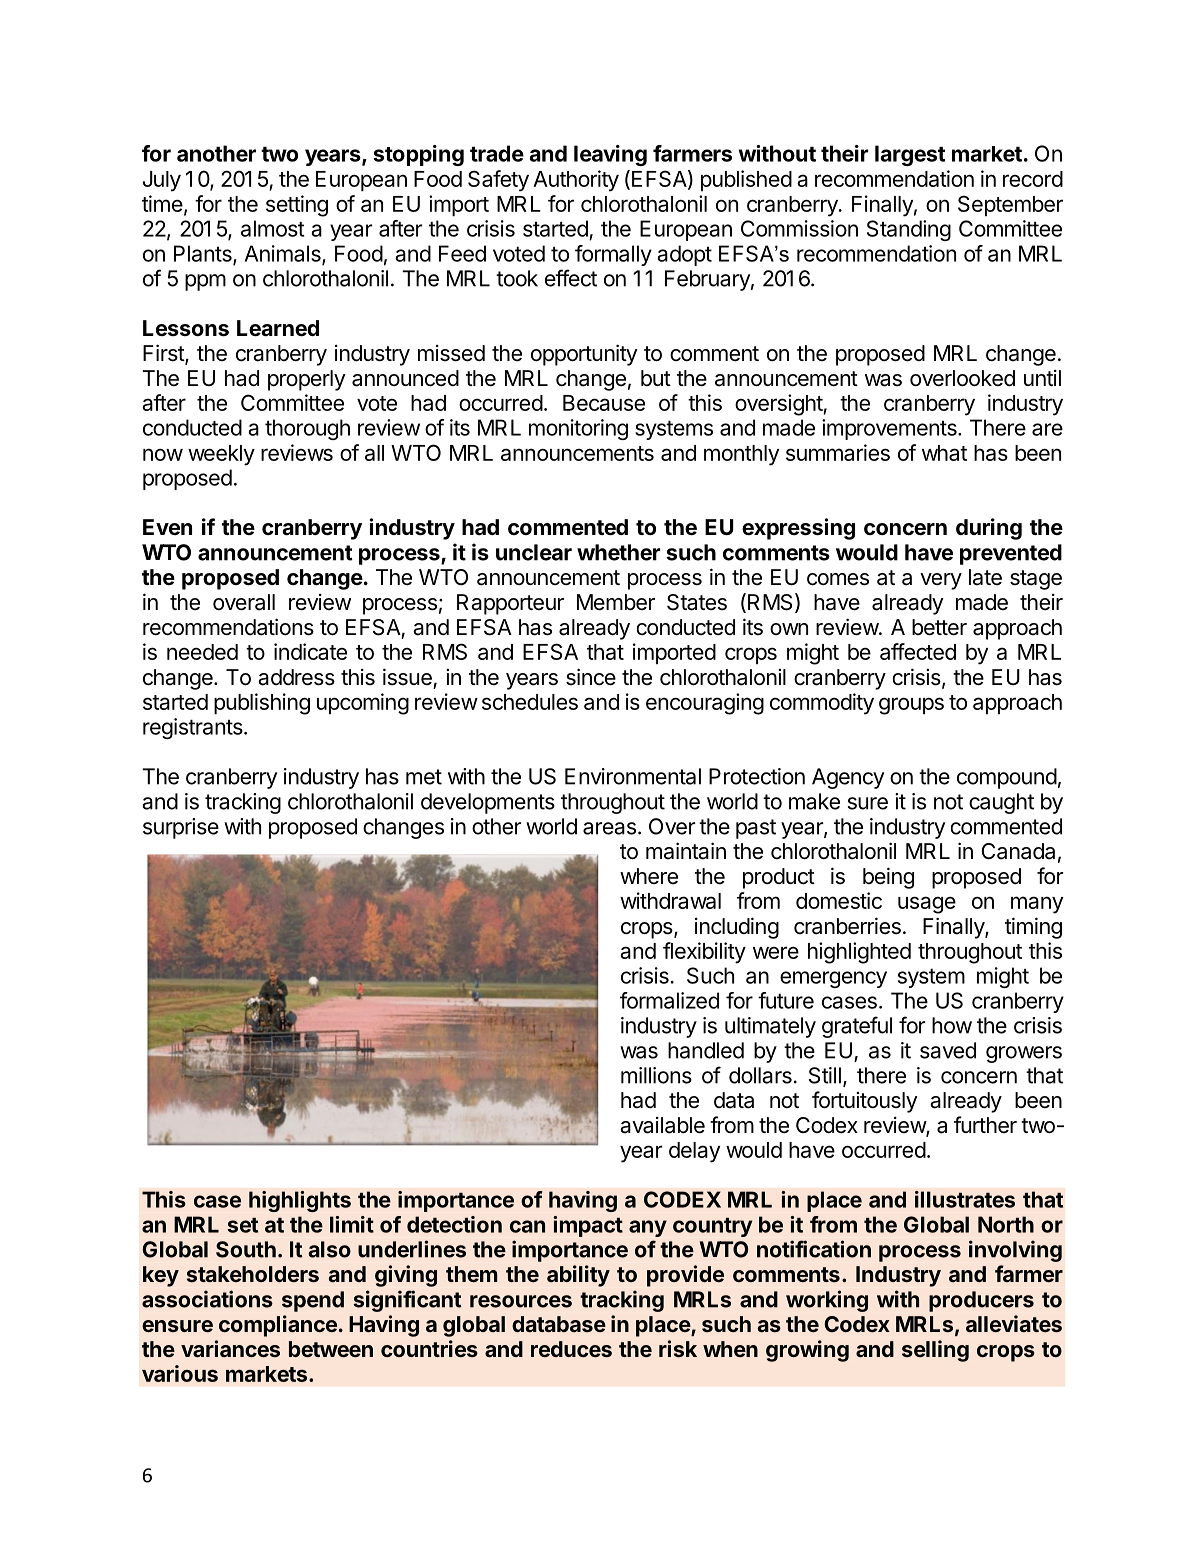 This document has width=1204, height=1559. What do you see at coordinates (262, 704) in the document?
I see `publishing` at bounding box center [262, 704].
